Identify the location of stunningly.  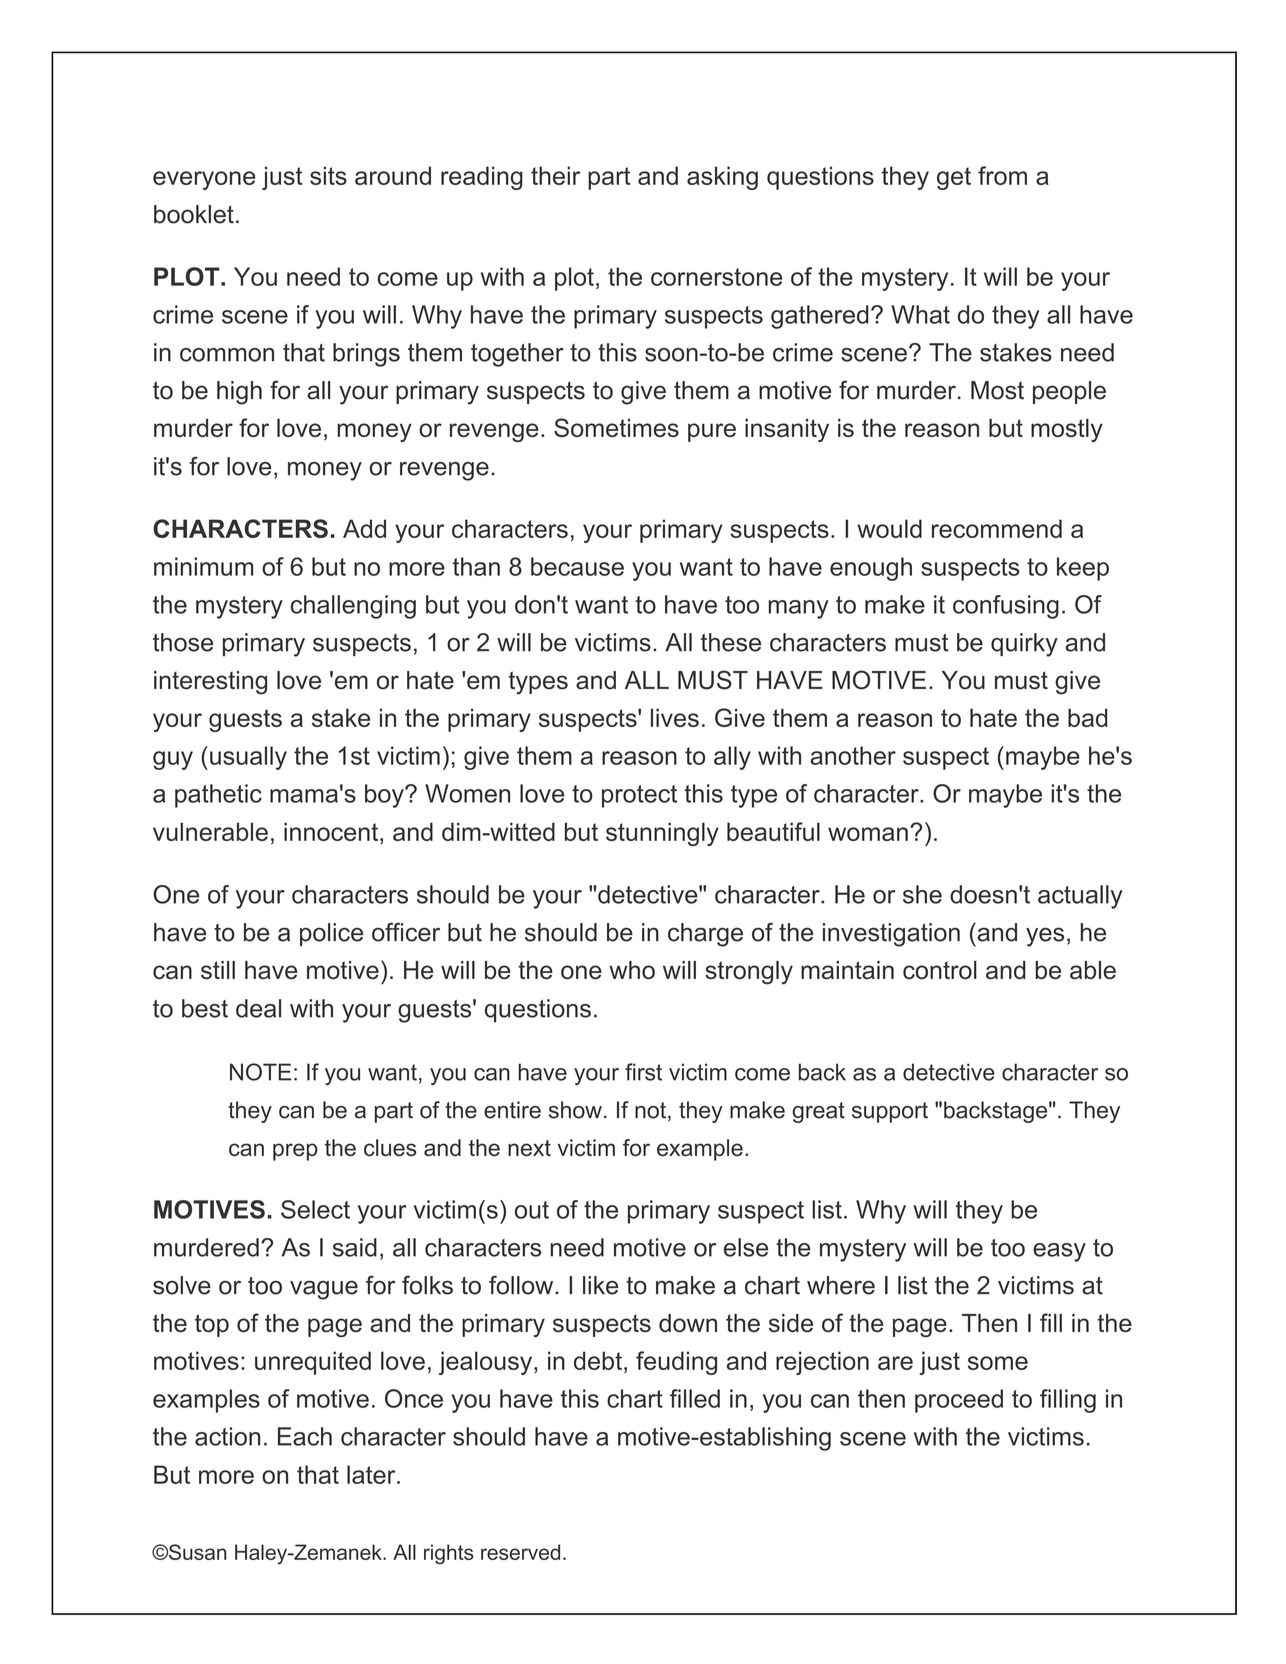
(662, 834).
